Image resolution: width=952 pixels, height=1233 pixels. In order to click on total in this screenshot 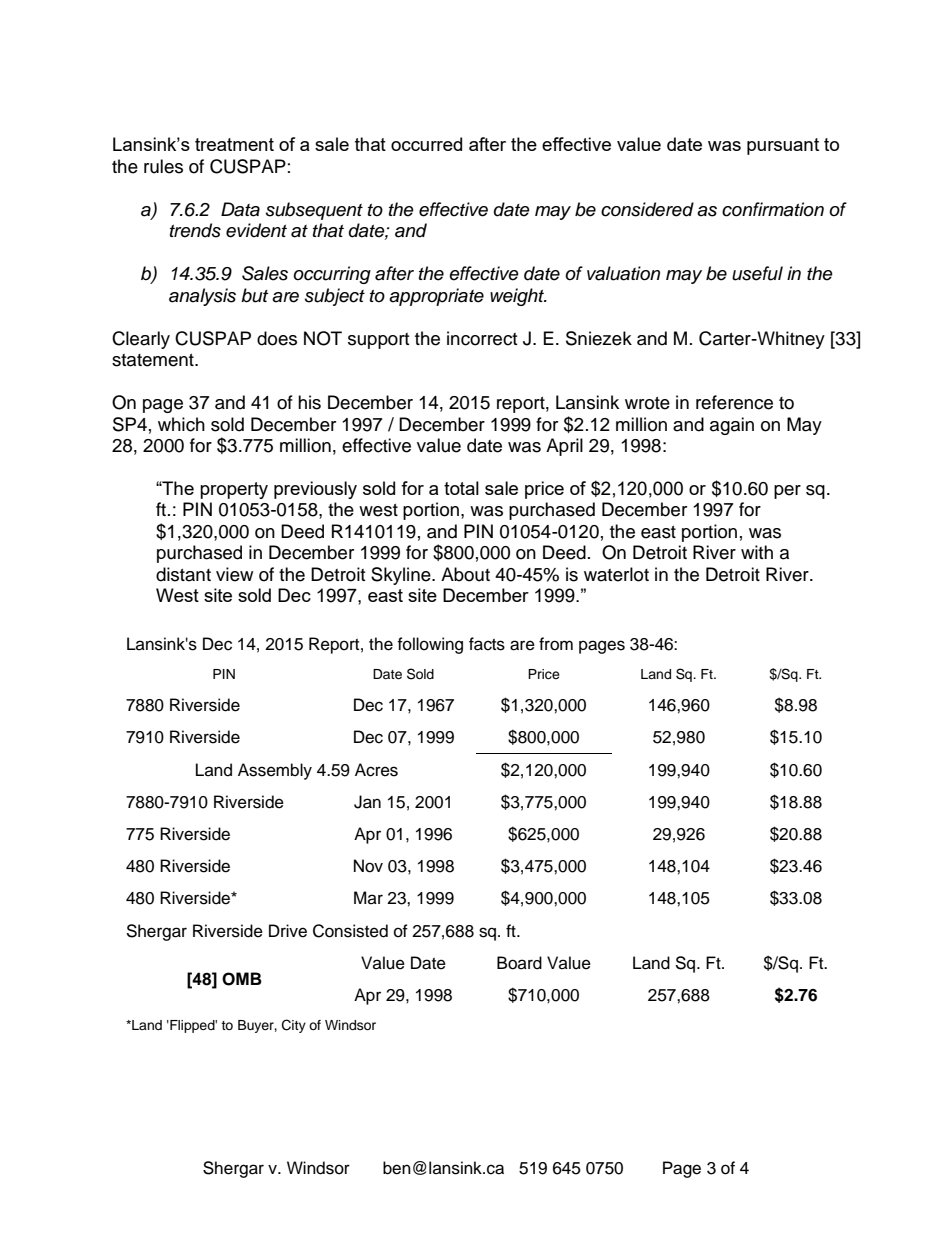, I will do `click(461, 488)`.
